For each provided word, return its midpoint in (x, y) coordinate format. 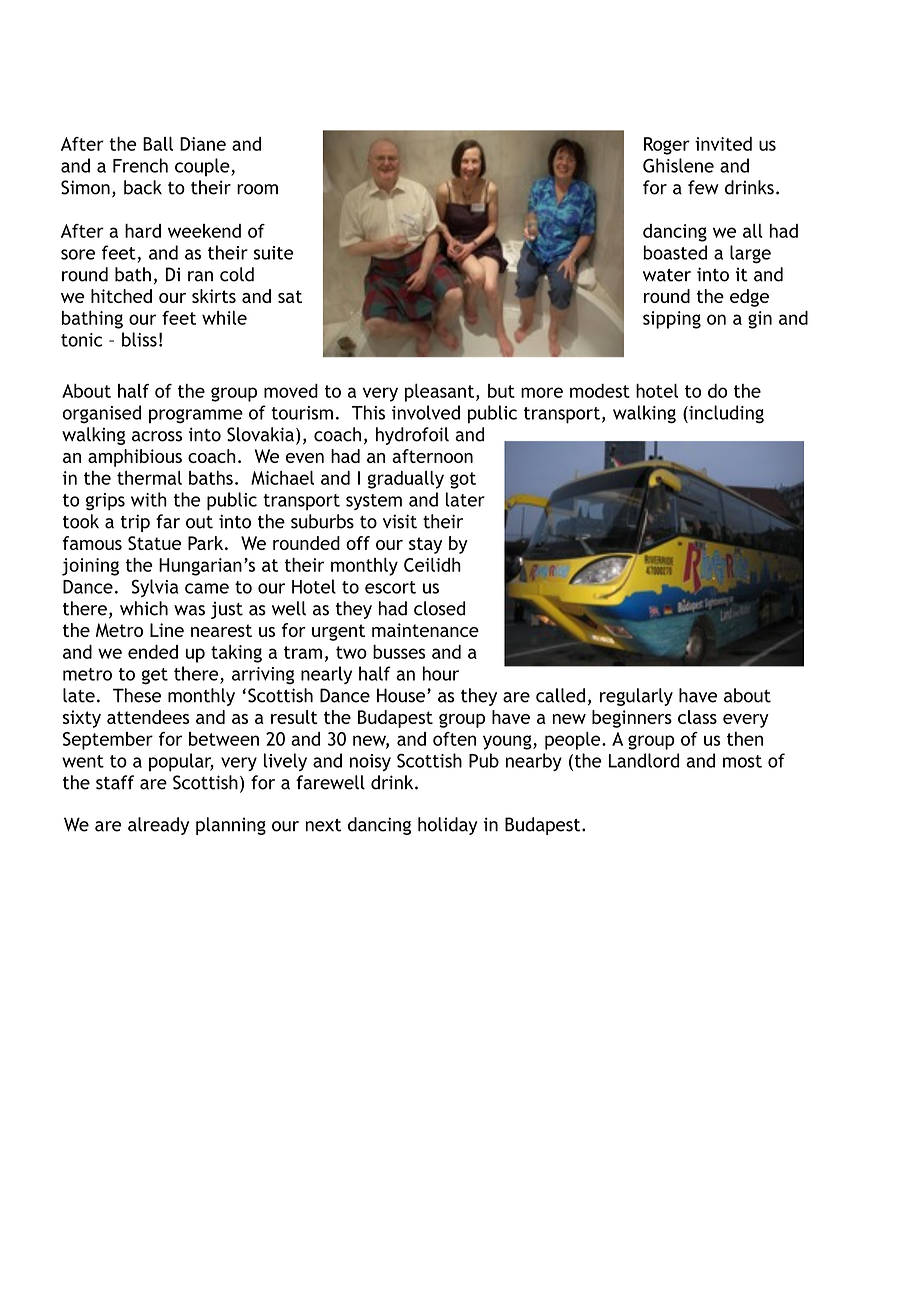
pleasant (441, 393)
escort (390, 587)
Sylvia (155, 588)
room (257, 189)
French (140, 165)
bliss (139, 339)
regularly (636, 697)
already (158, 826)
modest (600, 391)
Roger (667, 146)
